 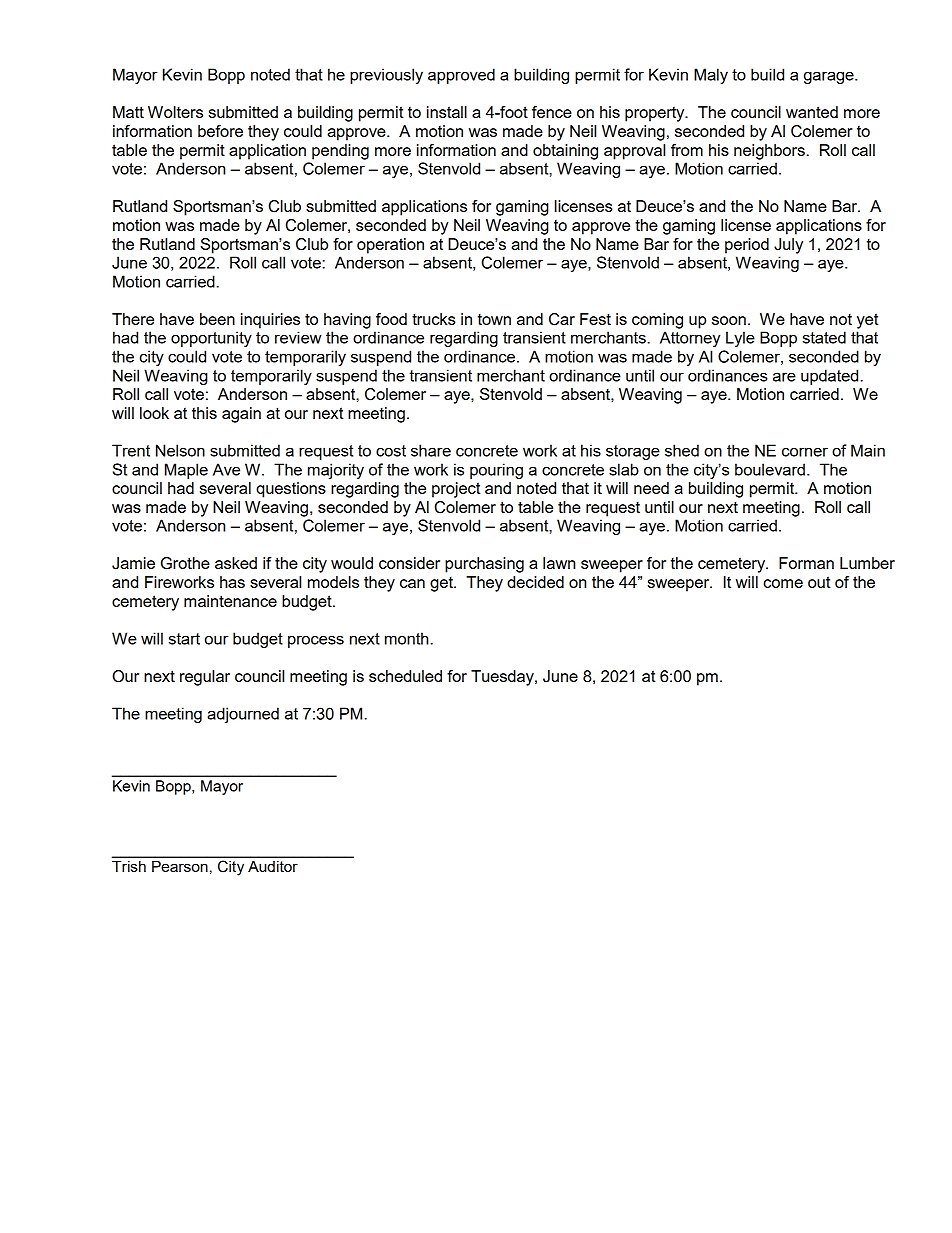 I want to click on July, so click(x=788, y=246).
